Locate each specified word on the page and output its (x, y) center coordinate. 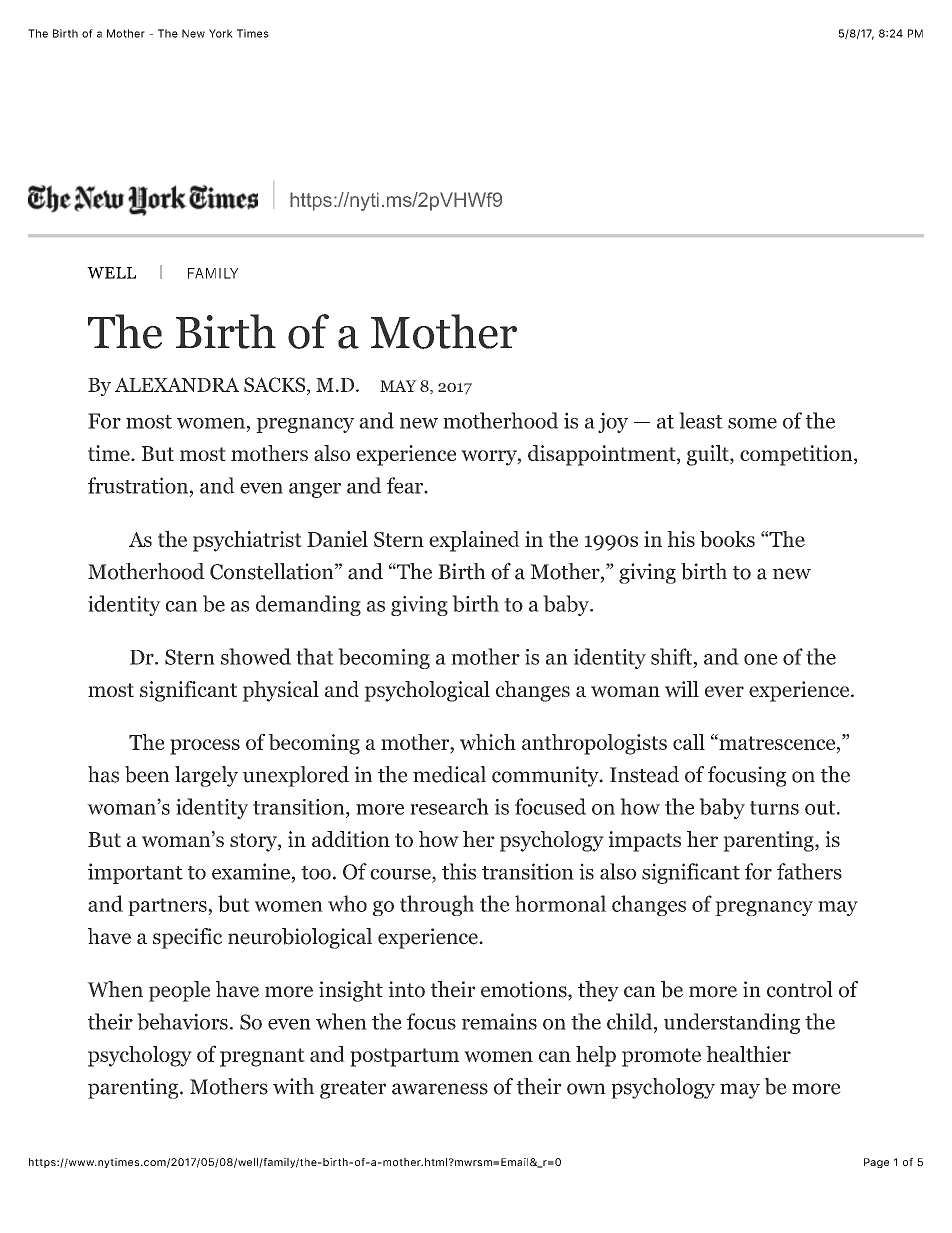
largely (206, 776)
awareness (440, 1089)
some (752, 423)
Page (876, 1163)
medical (449, 774)
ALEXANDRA (177, 384)
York (221, 33)
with (293, 1086)
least (701, 420)
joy (613, 422)
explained (474, 541)
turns (774, 808)
